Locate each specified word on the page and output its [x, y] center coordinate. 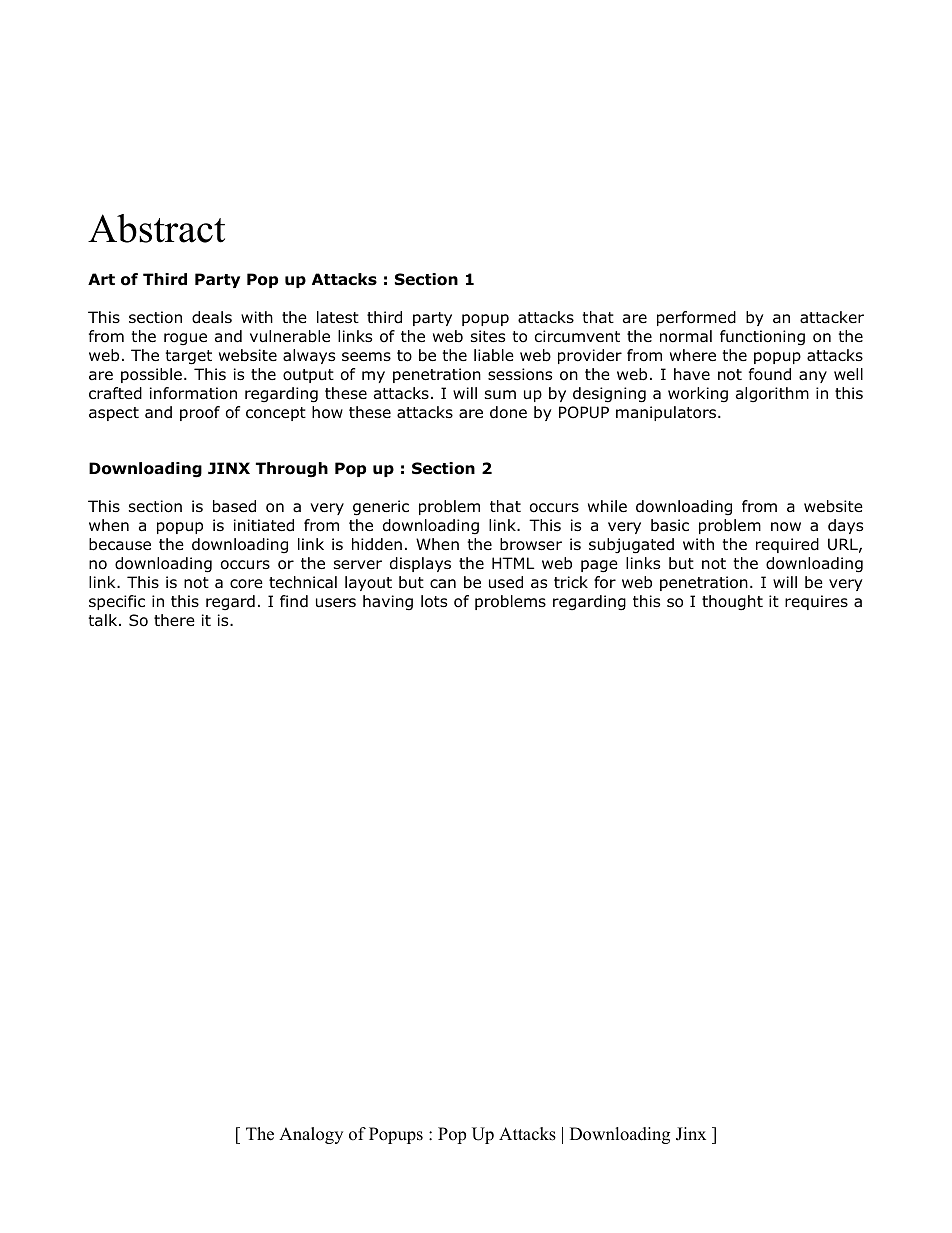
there [174, 620]
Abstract [156, 228]
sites [488, 336]
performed [696, 318]
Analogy [311, 1135]
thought [732, 603]
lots [434, 601]
